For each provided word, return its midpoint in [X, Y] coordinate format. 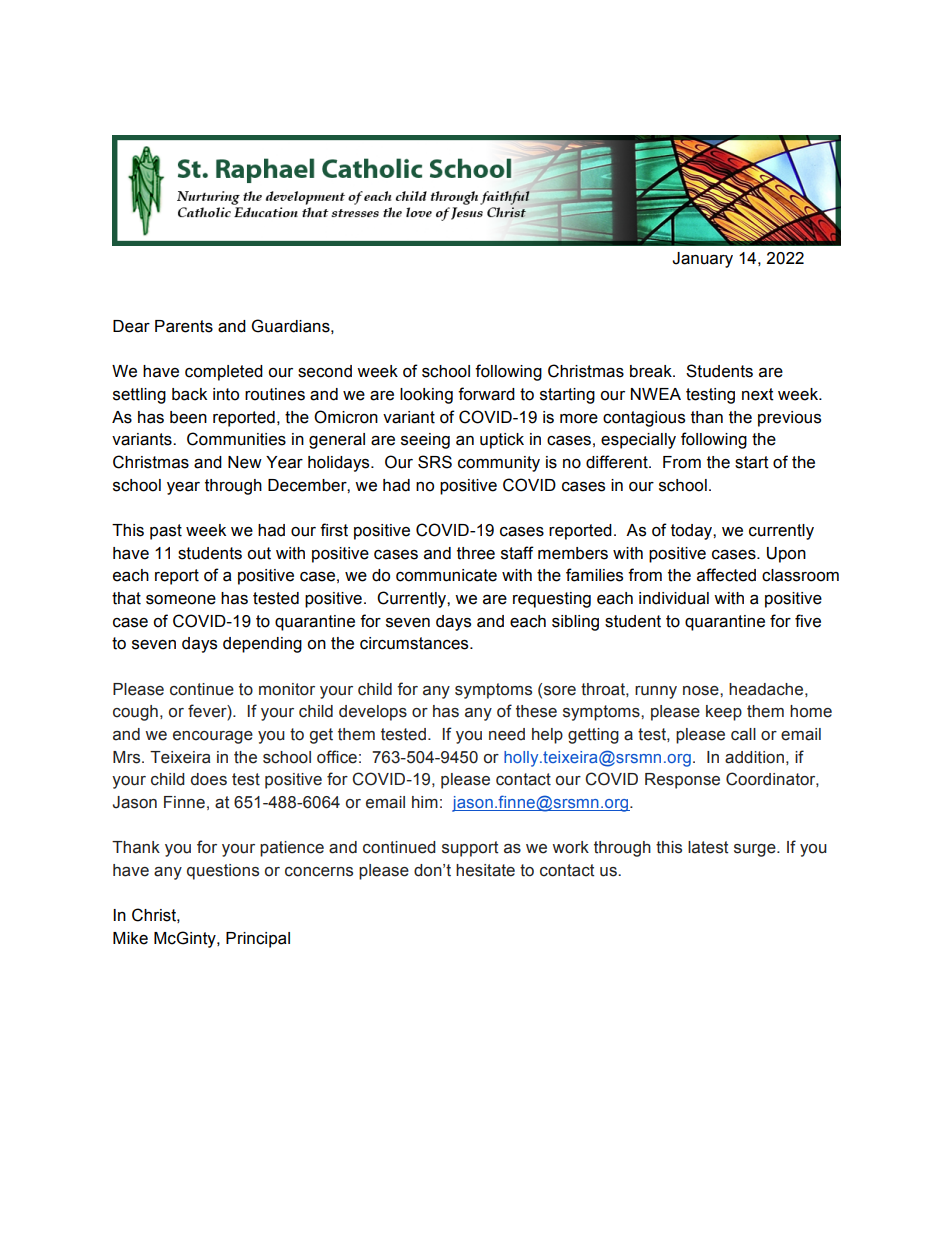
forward [486, 394]
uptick [502, 441]
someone [181, 600]
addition [754, 757]
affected [726, 575]
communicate [446, 575]
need [507, 734]
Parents [184, 326]
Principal [258, 940]
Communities [236, 439]
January [702, 260]
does [209, 779]
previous [789, 419]
